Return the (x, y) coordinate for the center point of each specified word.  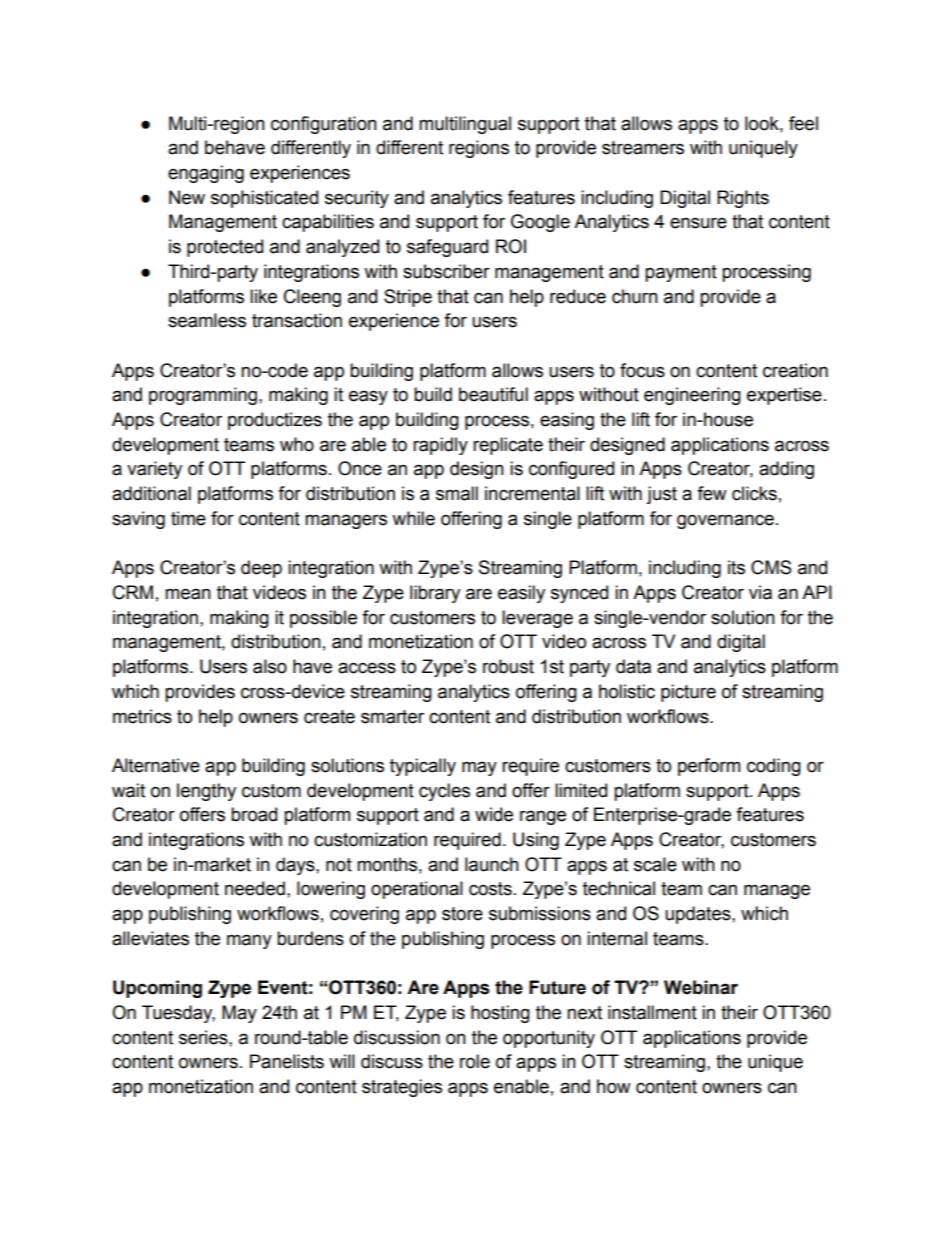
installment (652, 1012)
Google (540, 223)
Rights (743, 199)
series (204, 1037)
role (475, 1061)
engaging (206, 174)
